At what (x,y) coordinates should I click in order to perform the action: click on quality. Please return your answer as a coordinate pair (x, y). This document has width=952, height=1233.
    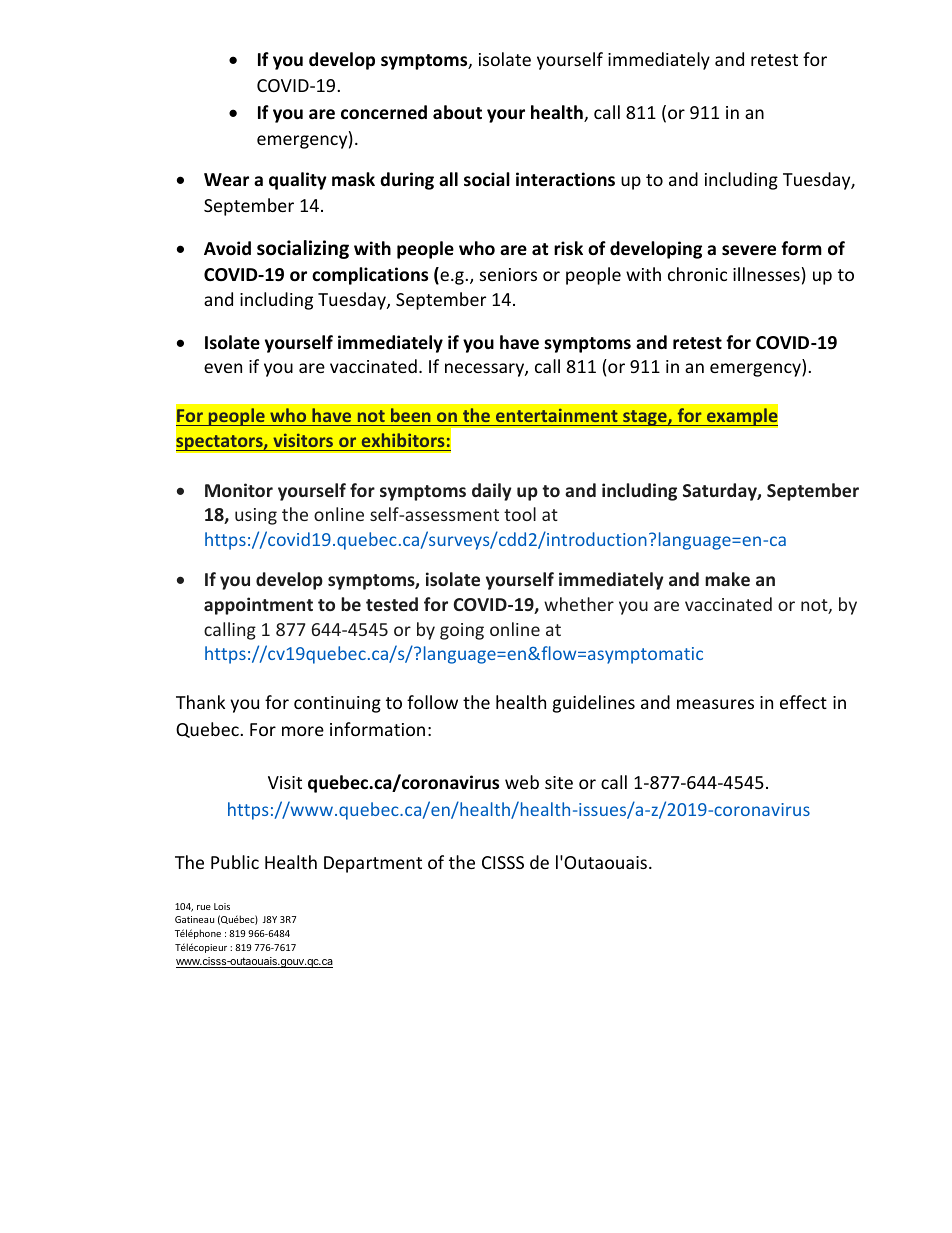
    Looking at the image, I should click on (298, 181).
